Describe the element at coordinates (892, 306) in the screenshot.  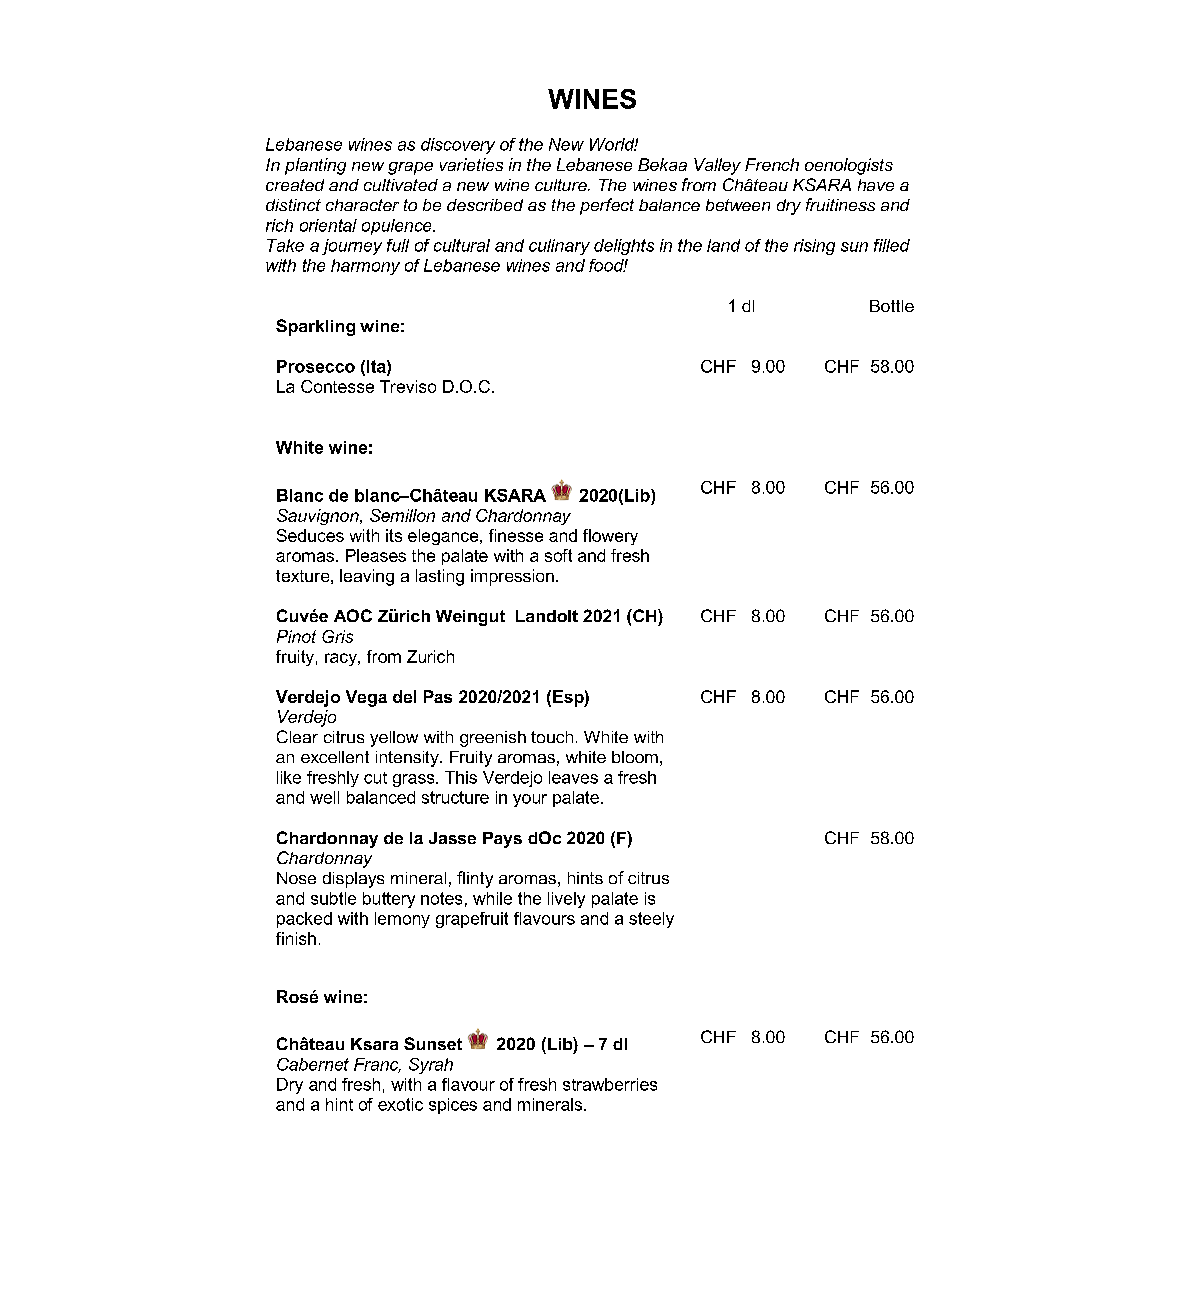
I see `Bottle` at that location.
